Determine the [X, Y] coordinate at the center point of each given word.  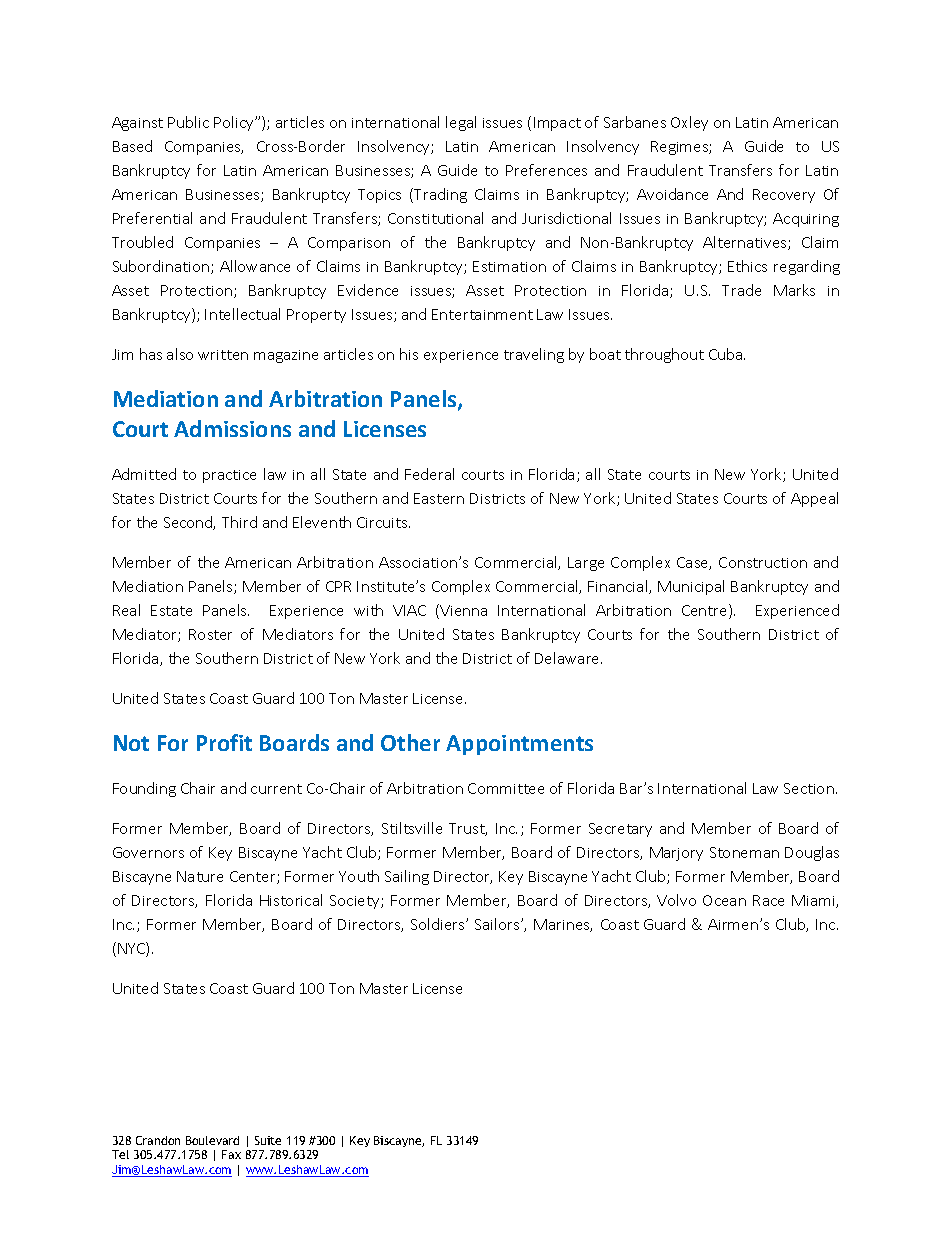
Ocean [724, 900]
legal [461, 123]
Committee [506, 788]
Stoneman [744, 852]
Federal [429, 474]
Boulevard [212, 1140]
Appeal [814, 499]
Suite [268, 1140]
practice [229, 476]
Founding [144, 789]
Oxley [689, 123]
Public [188, 122]
